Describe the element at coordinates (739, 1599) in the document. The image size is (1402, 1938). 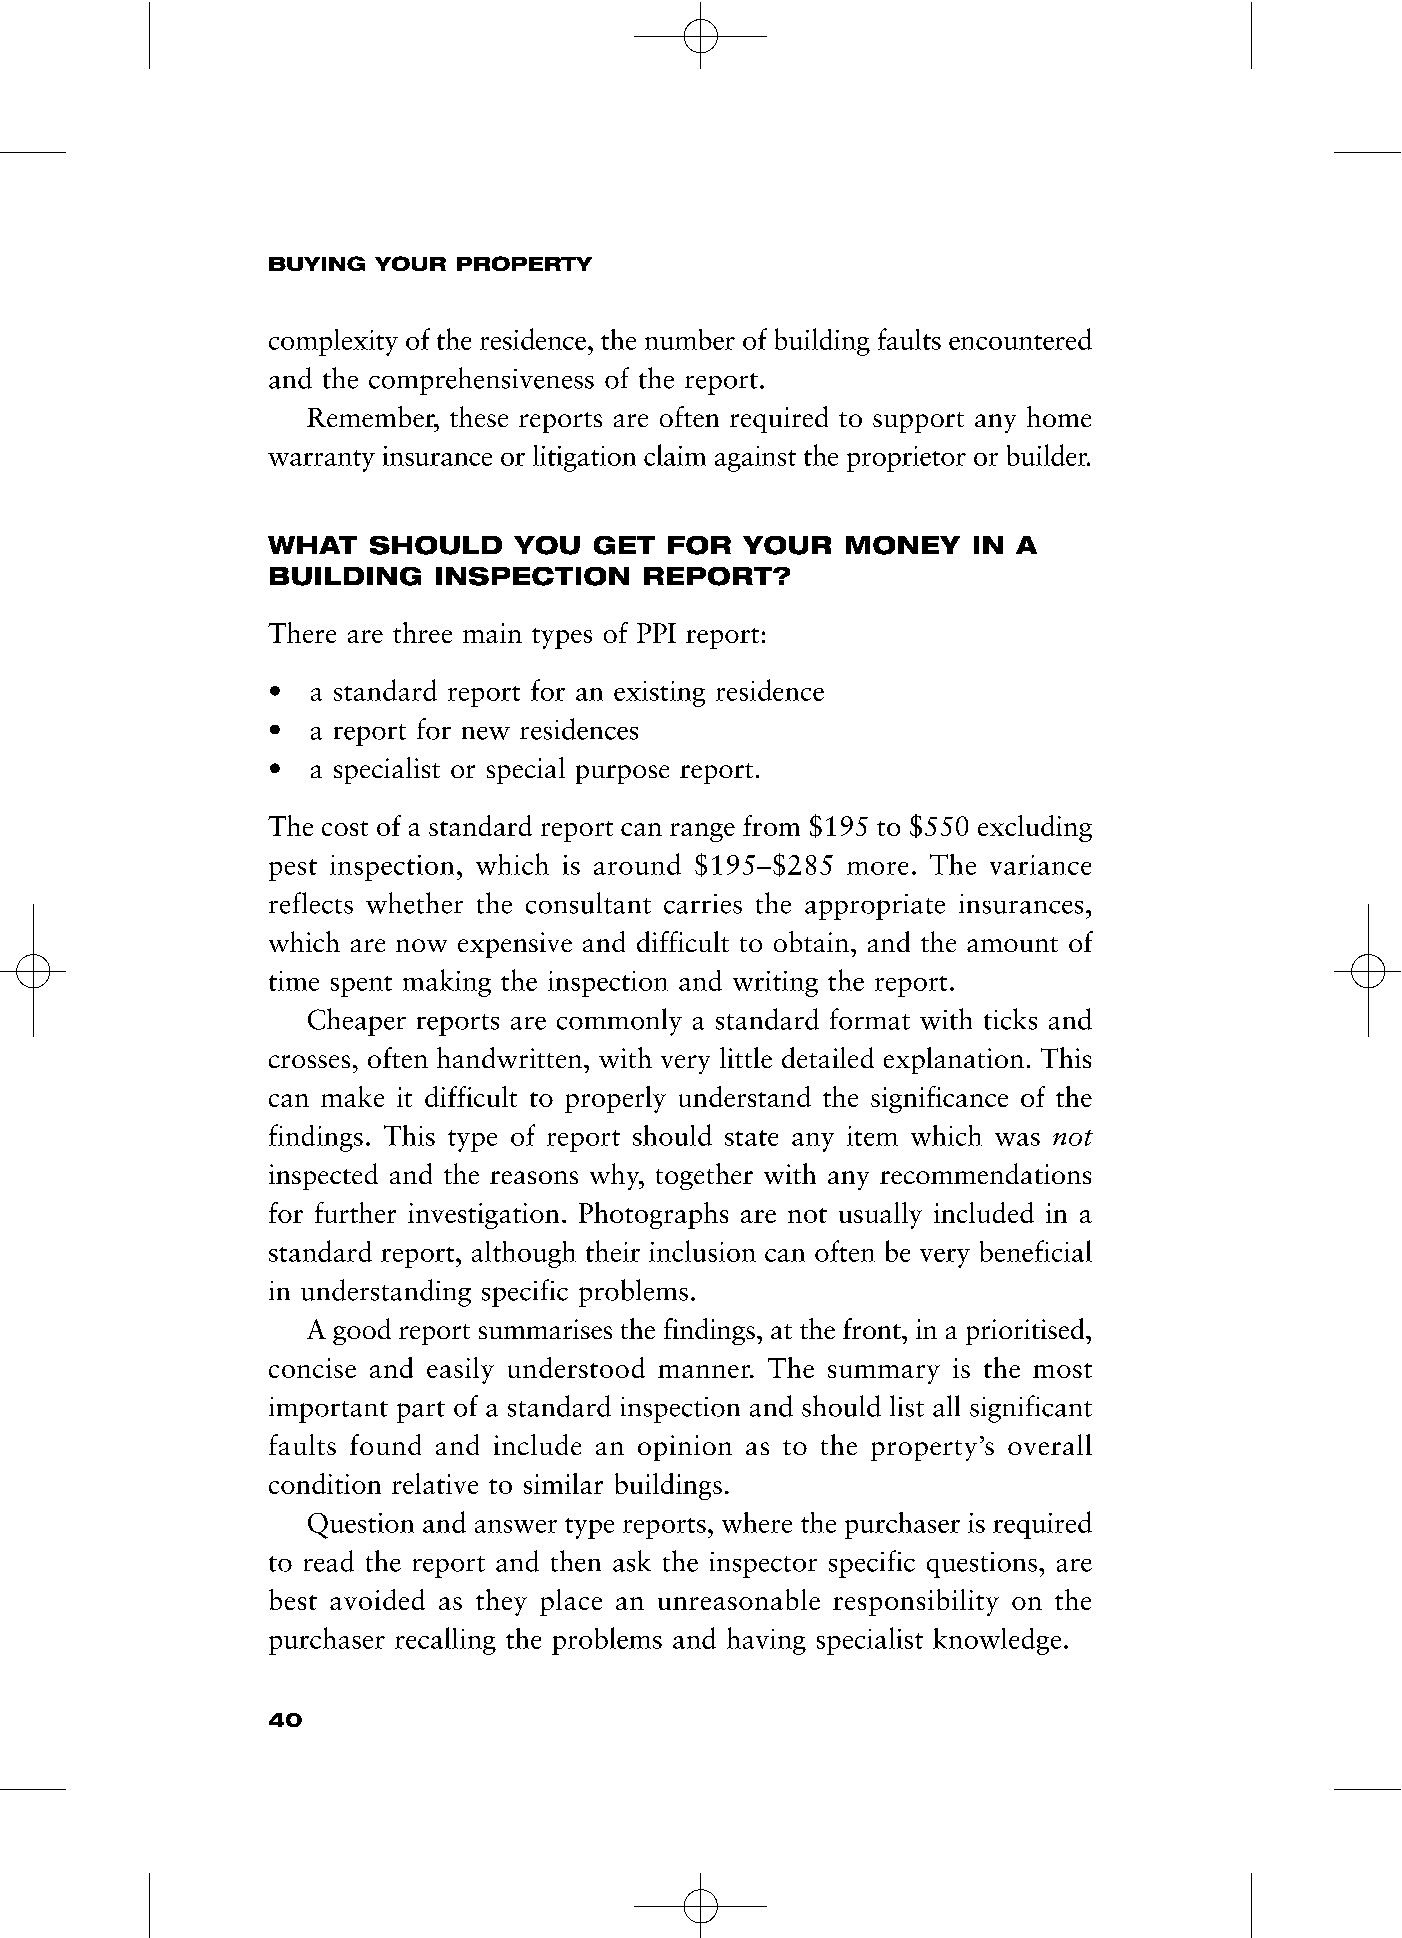
I see `unreasonable` at that location.
